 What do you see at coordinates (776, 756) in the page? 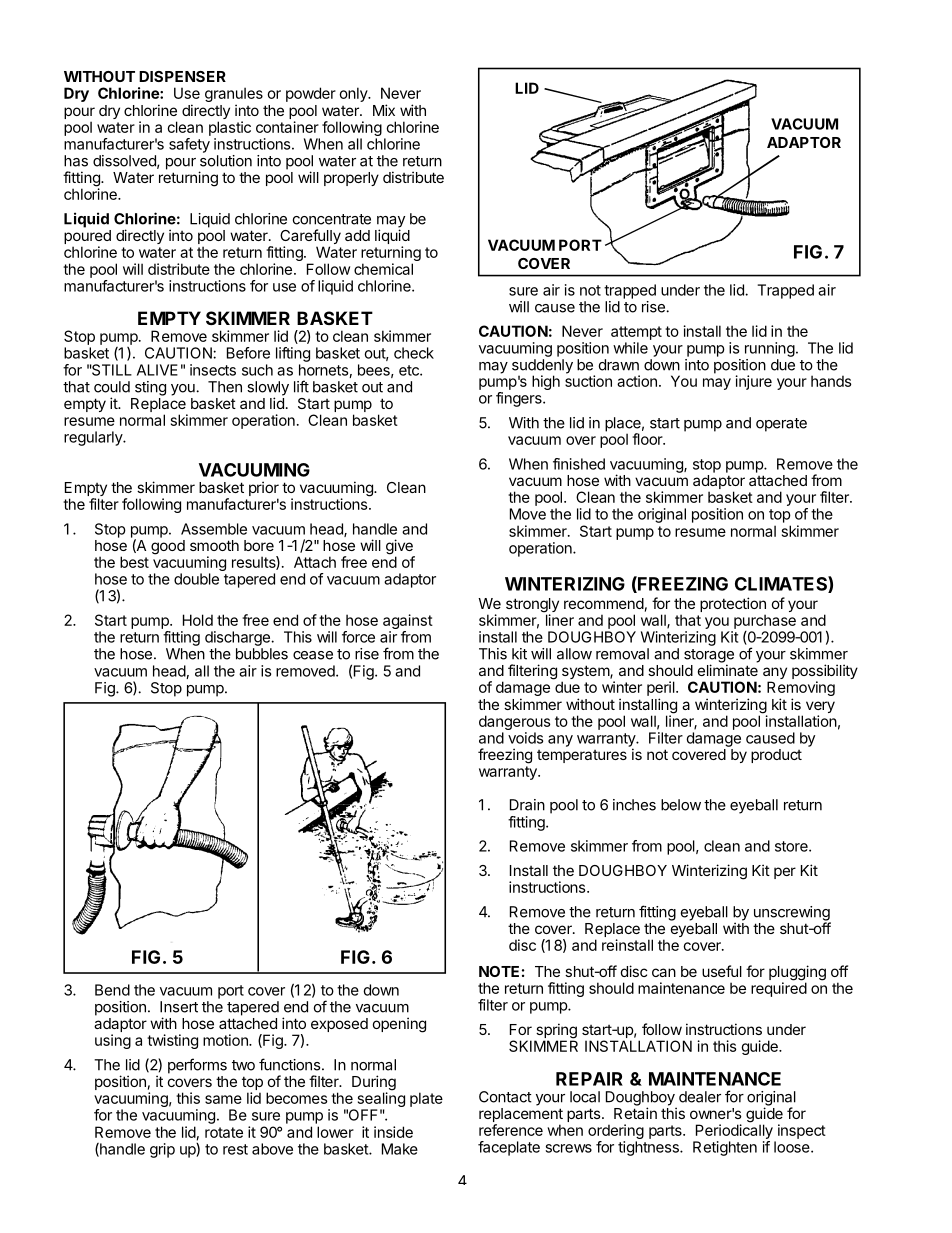
I see `product` at bounding box center [776, 756].
